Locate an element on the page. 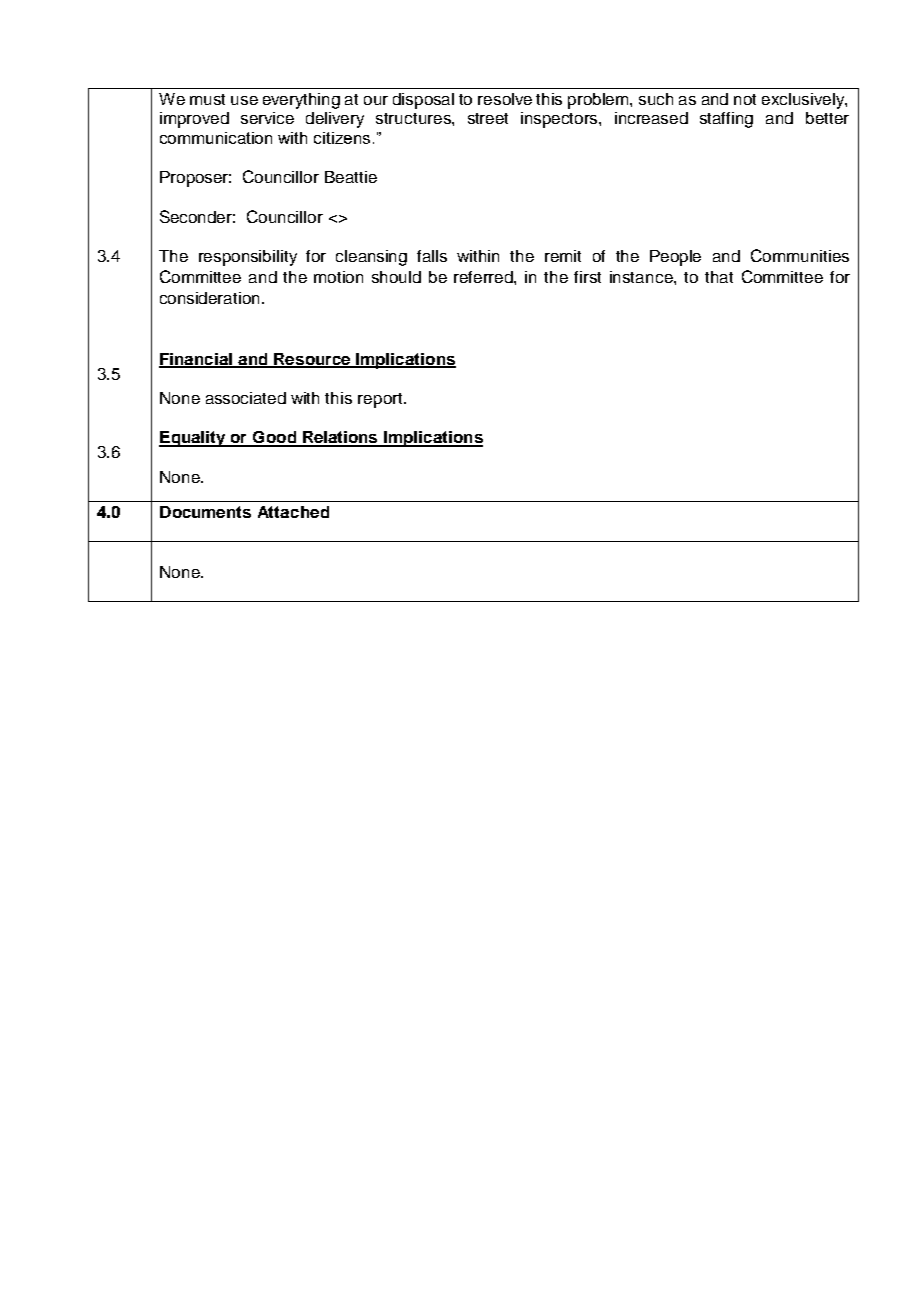  first is located at coordinates (587, 277).
